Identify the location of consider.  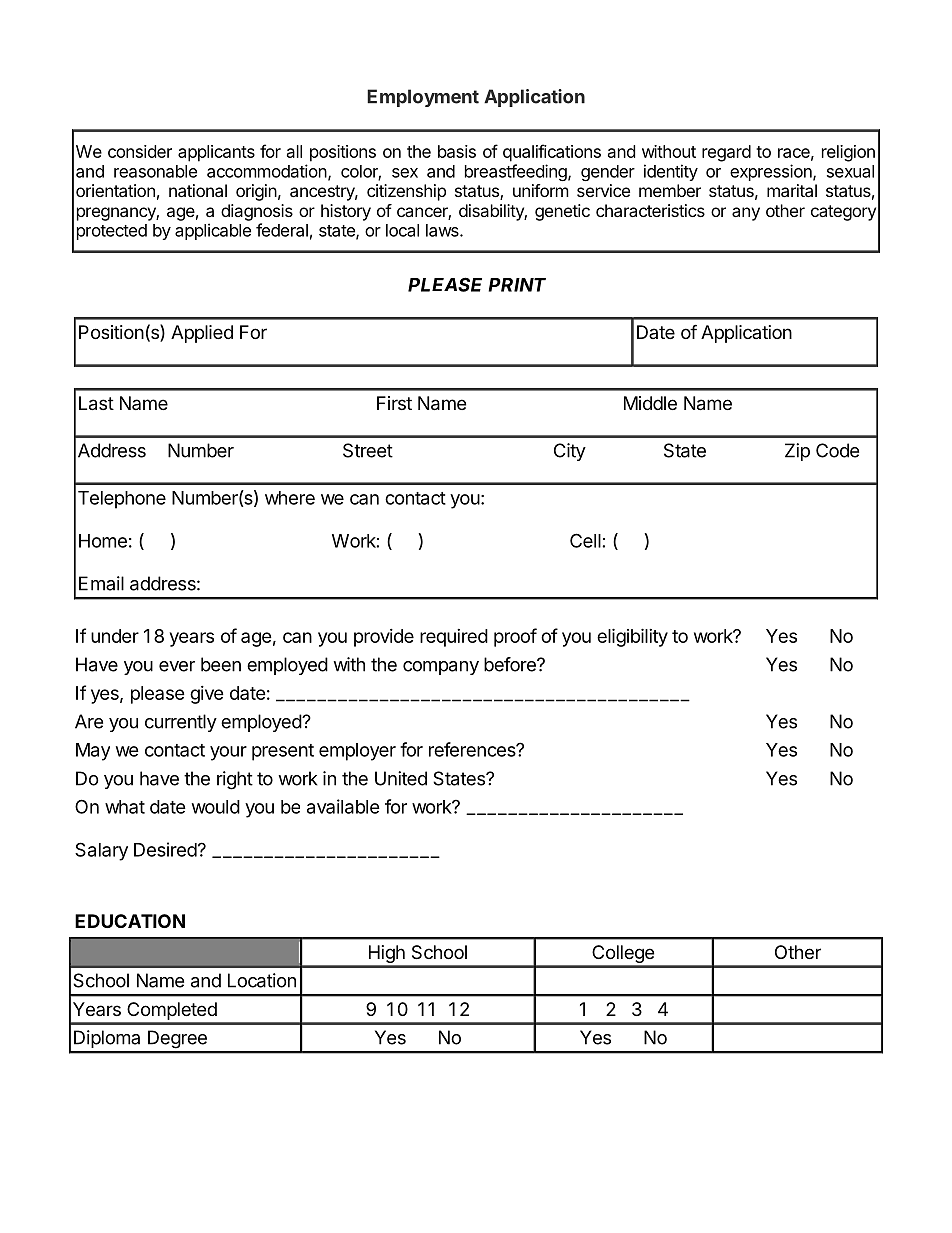
(140, 151).
